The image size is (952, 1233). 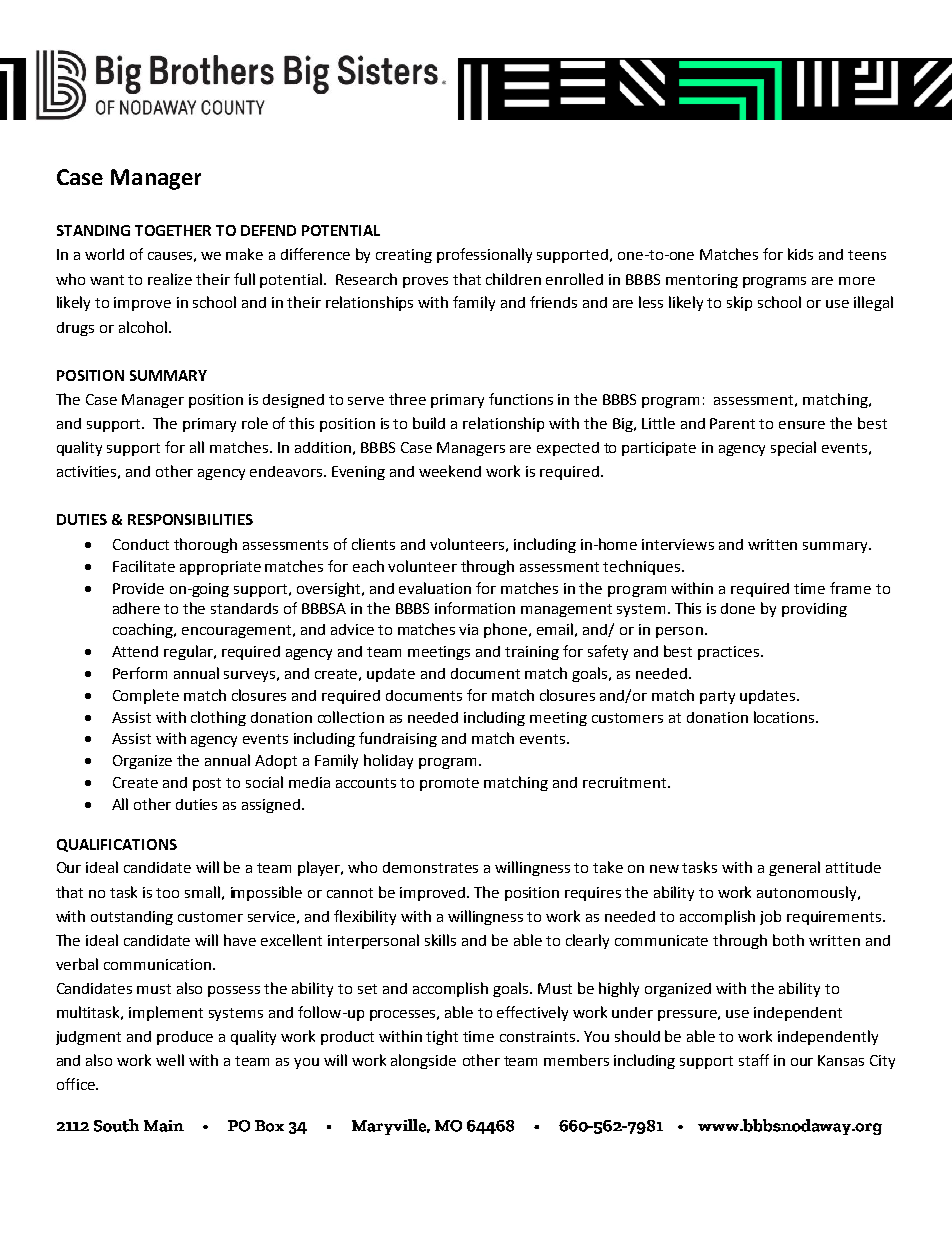 I want to click on well, so click(x=170, y=1060).
